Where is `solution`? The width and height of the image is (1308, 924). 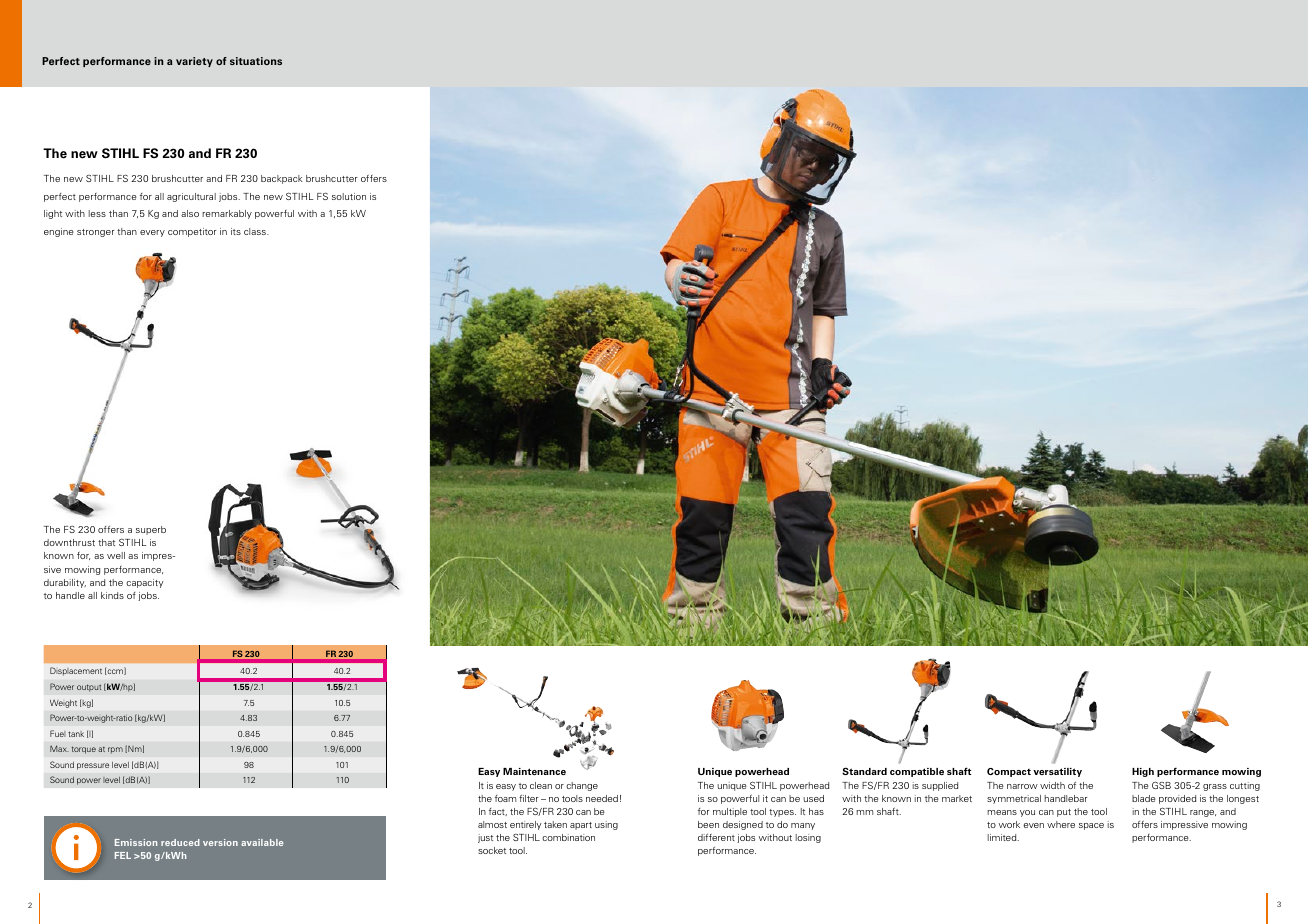 solution is located at coordinates (349, 196).
